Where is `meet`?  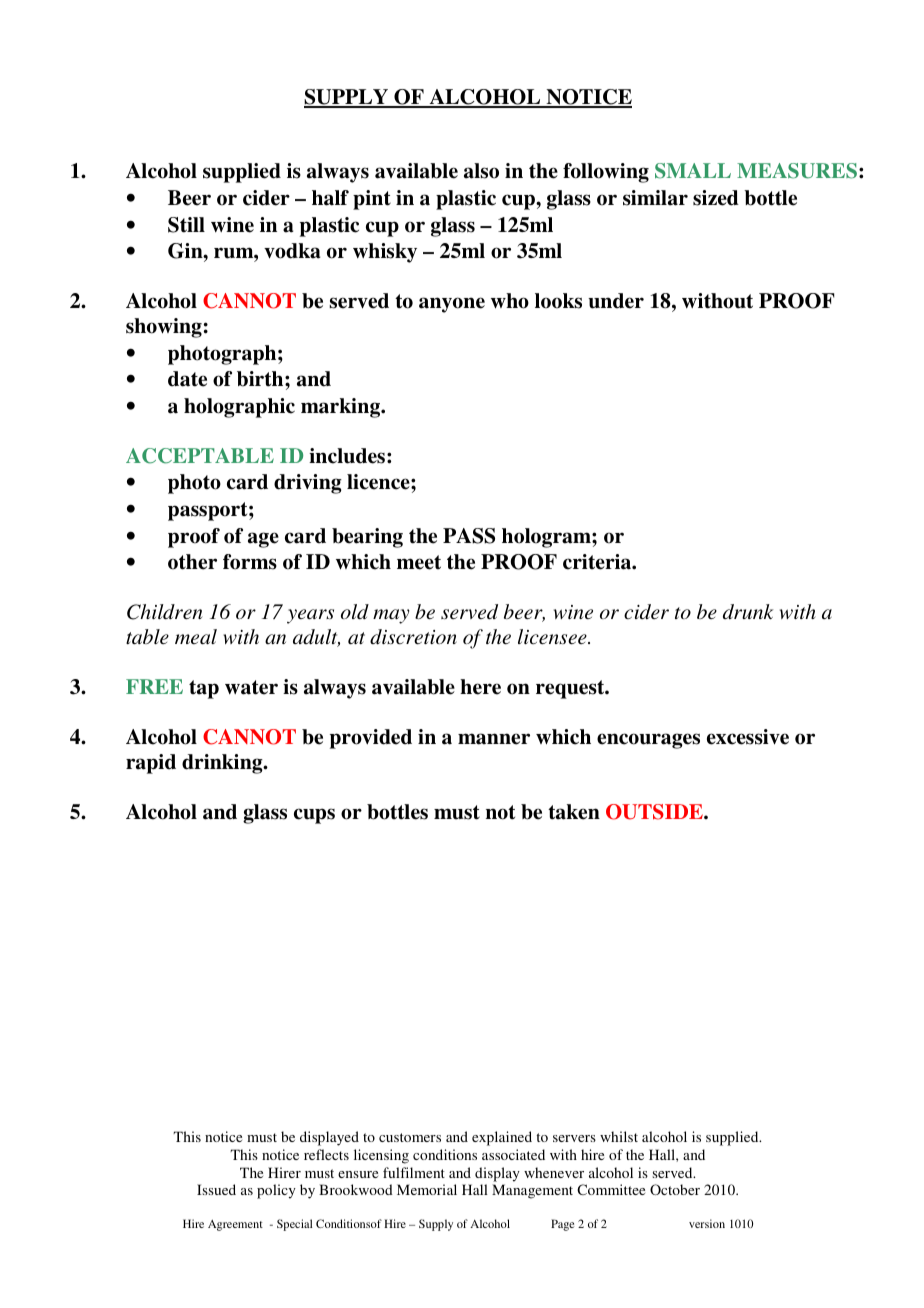 meet is located at coordinates (419, 562).
